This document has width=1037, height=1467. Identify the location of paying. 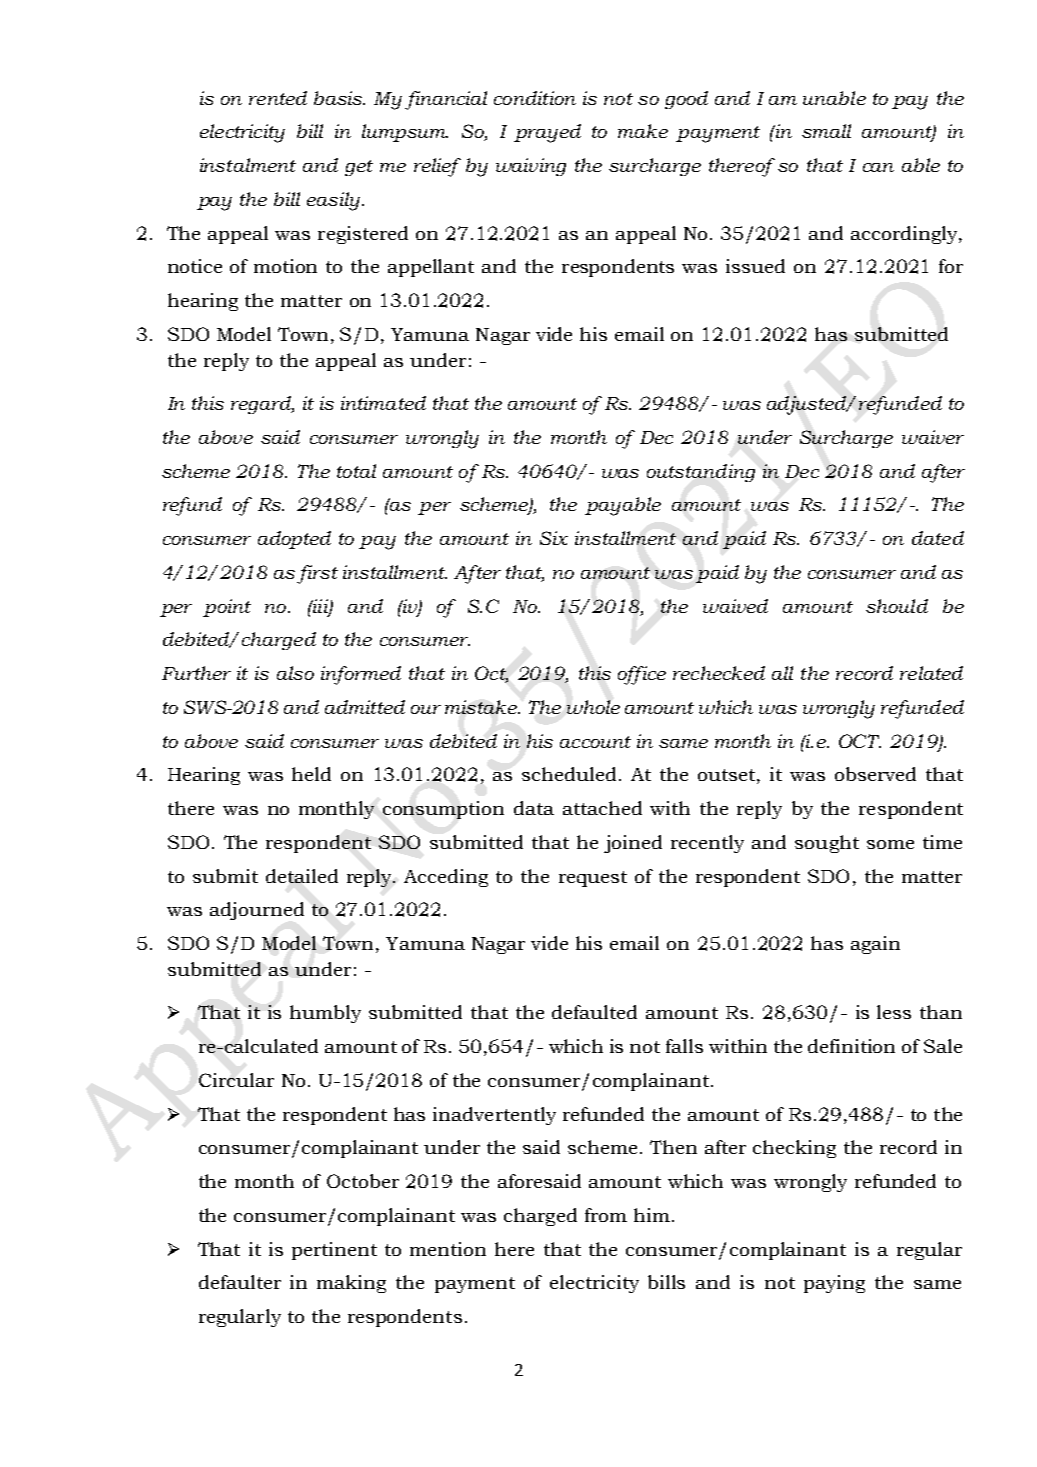
(834, 1284).
